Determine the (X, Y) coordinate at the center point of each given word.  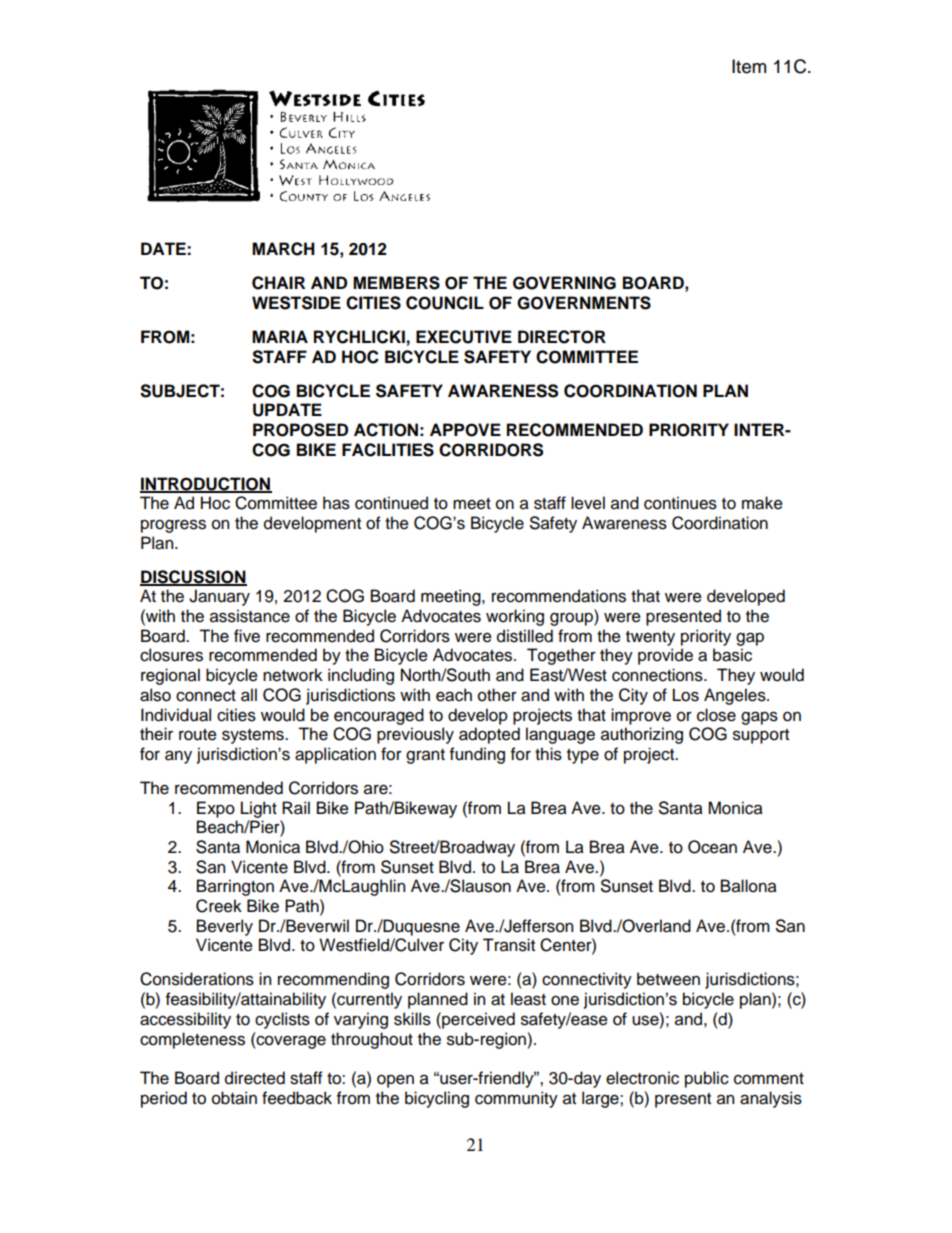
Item (749, 66)
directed (255, 1078)
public (707, 1079)
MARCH (283, 249)
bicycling (437, 1099)
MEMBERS (396, 283)
